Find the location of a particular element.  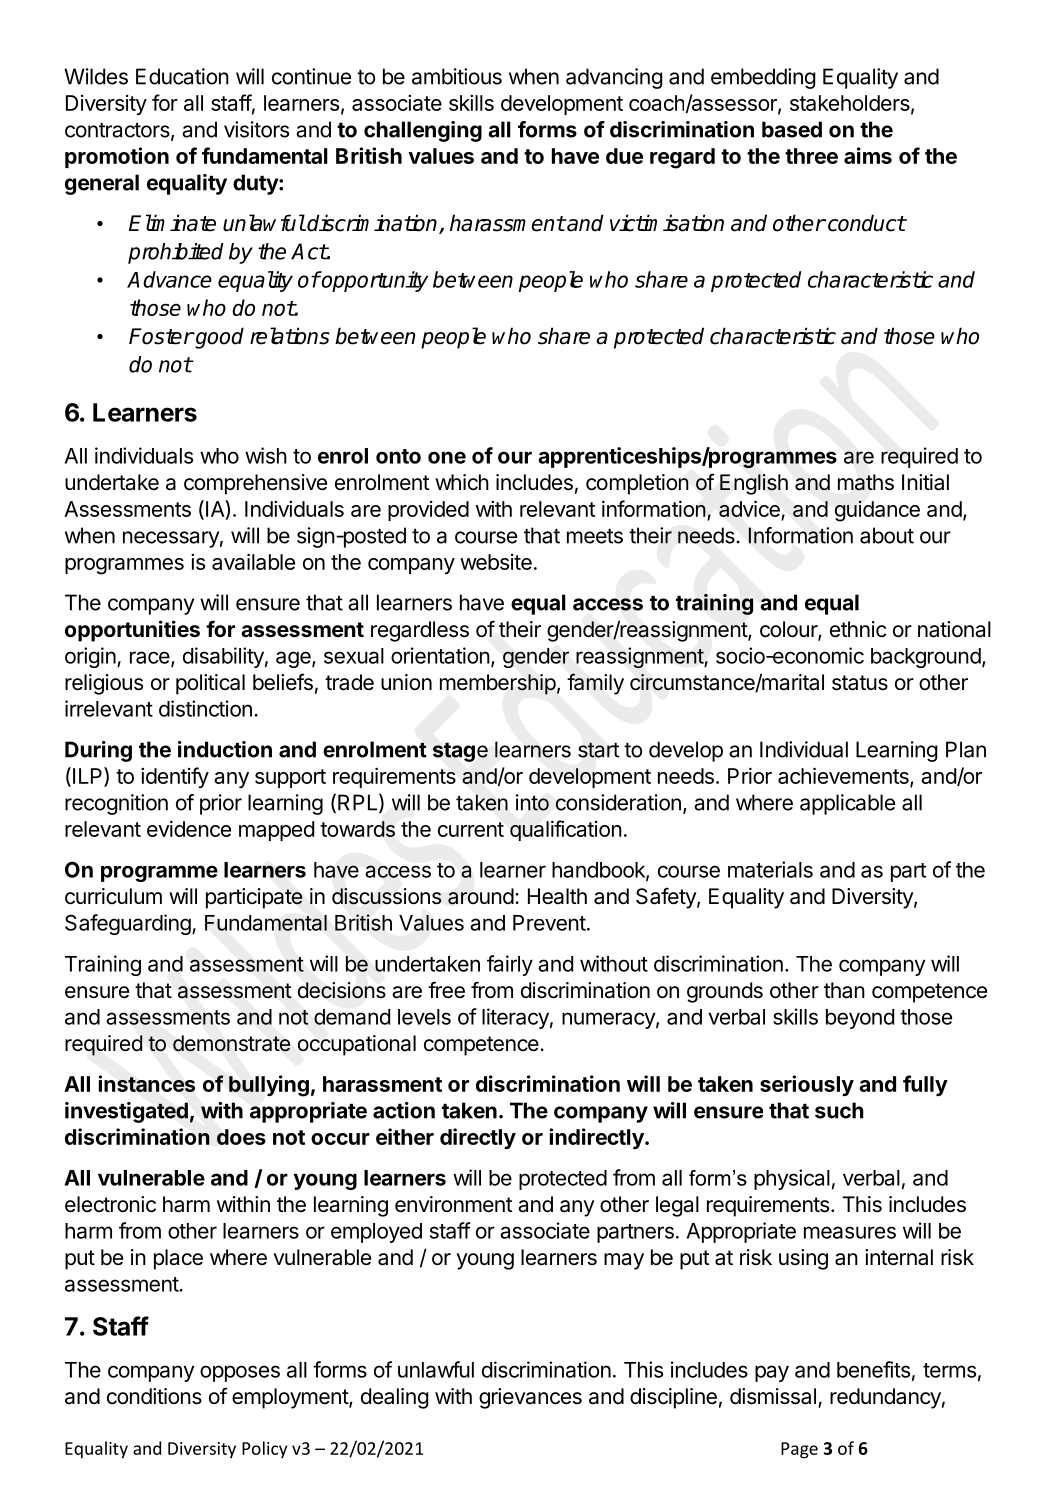

into is located at coordinates (532, 802).
